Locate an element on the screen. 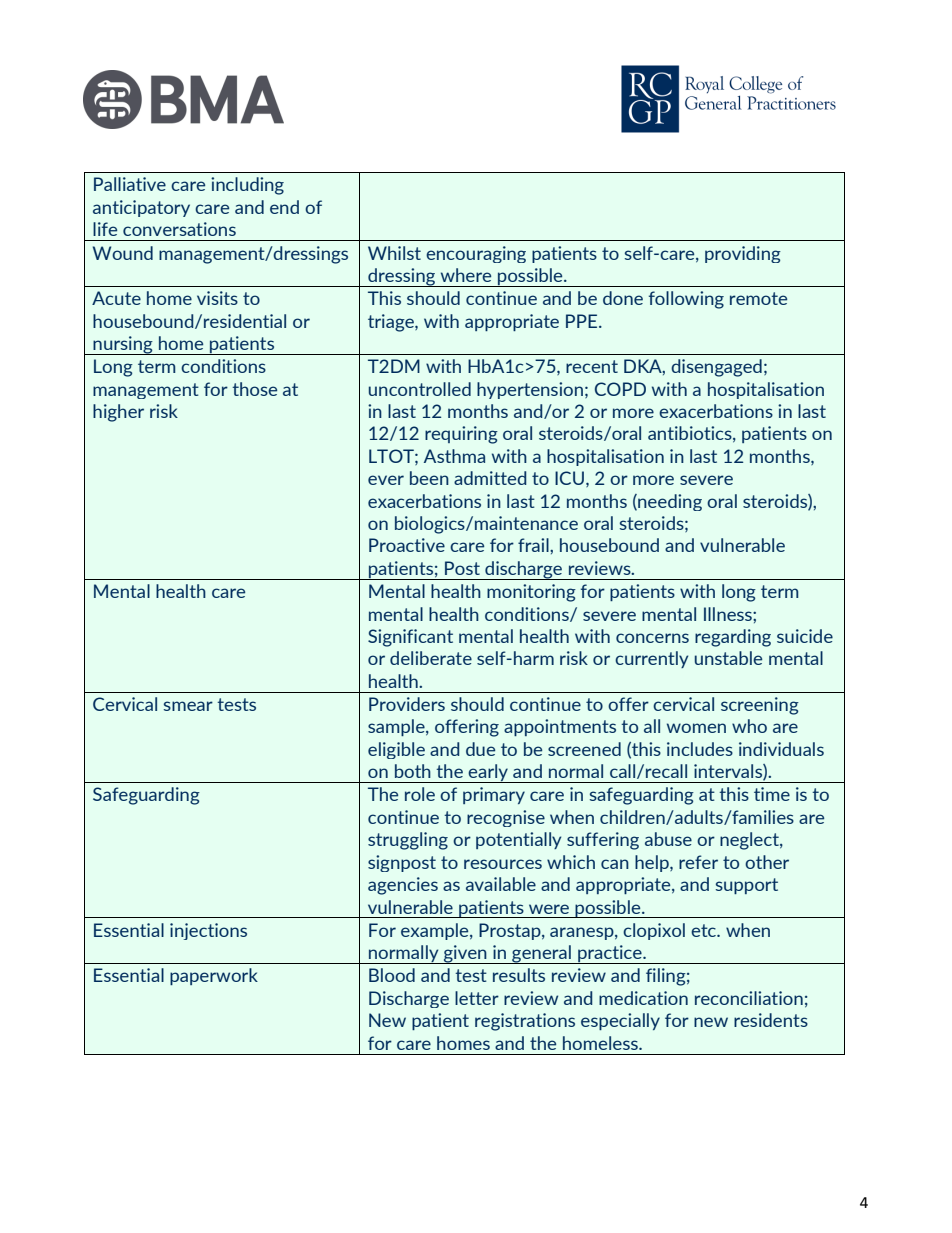  reconciliation is located at coordinates (749, 998).
